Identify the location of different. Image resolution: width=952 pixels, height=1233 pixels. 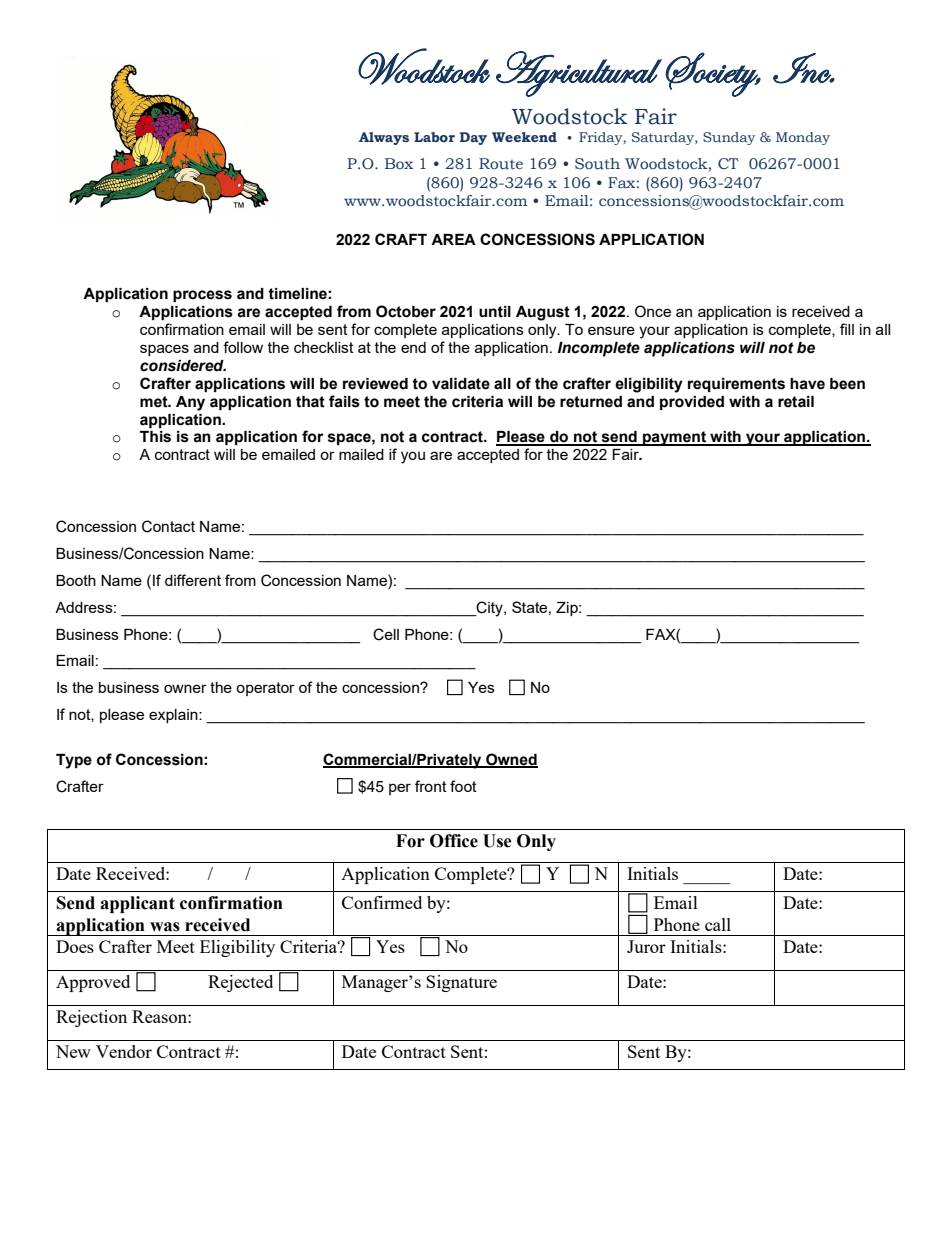
(193, 580).
